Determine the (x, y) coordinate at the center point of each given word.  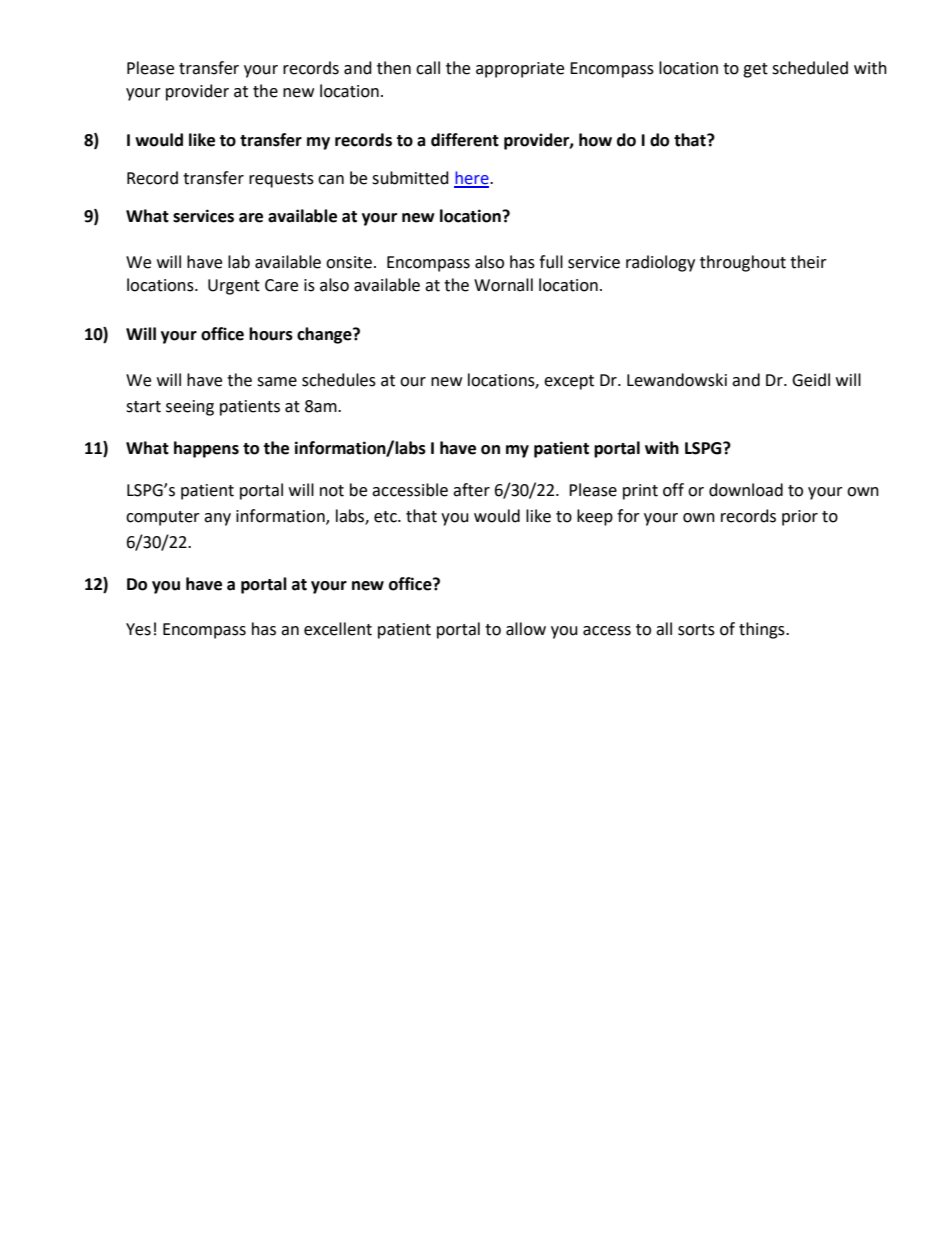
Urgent (234, 287)
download (746, 490)
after (471, 490)
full (551, 262)
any (217, 519)
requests (281, 180)
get (755, 70)
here (472, 179)
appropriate (520, 70)
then (394, 68)
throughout (743, 263)
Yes (138, 629)
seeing (190, 408)
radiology (660, 263)
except (569, 382)
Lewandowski (677, 380)
